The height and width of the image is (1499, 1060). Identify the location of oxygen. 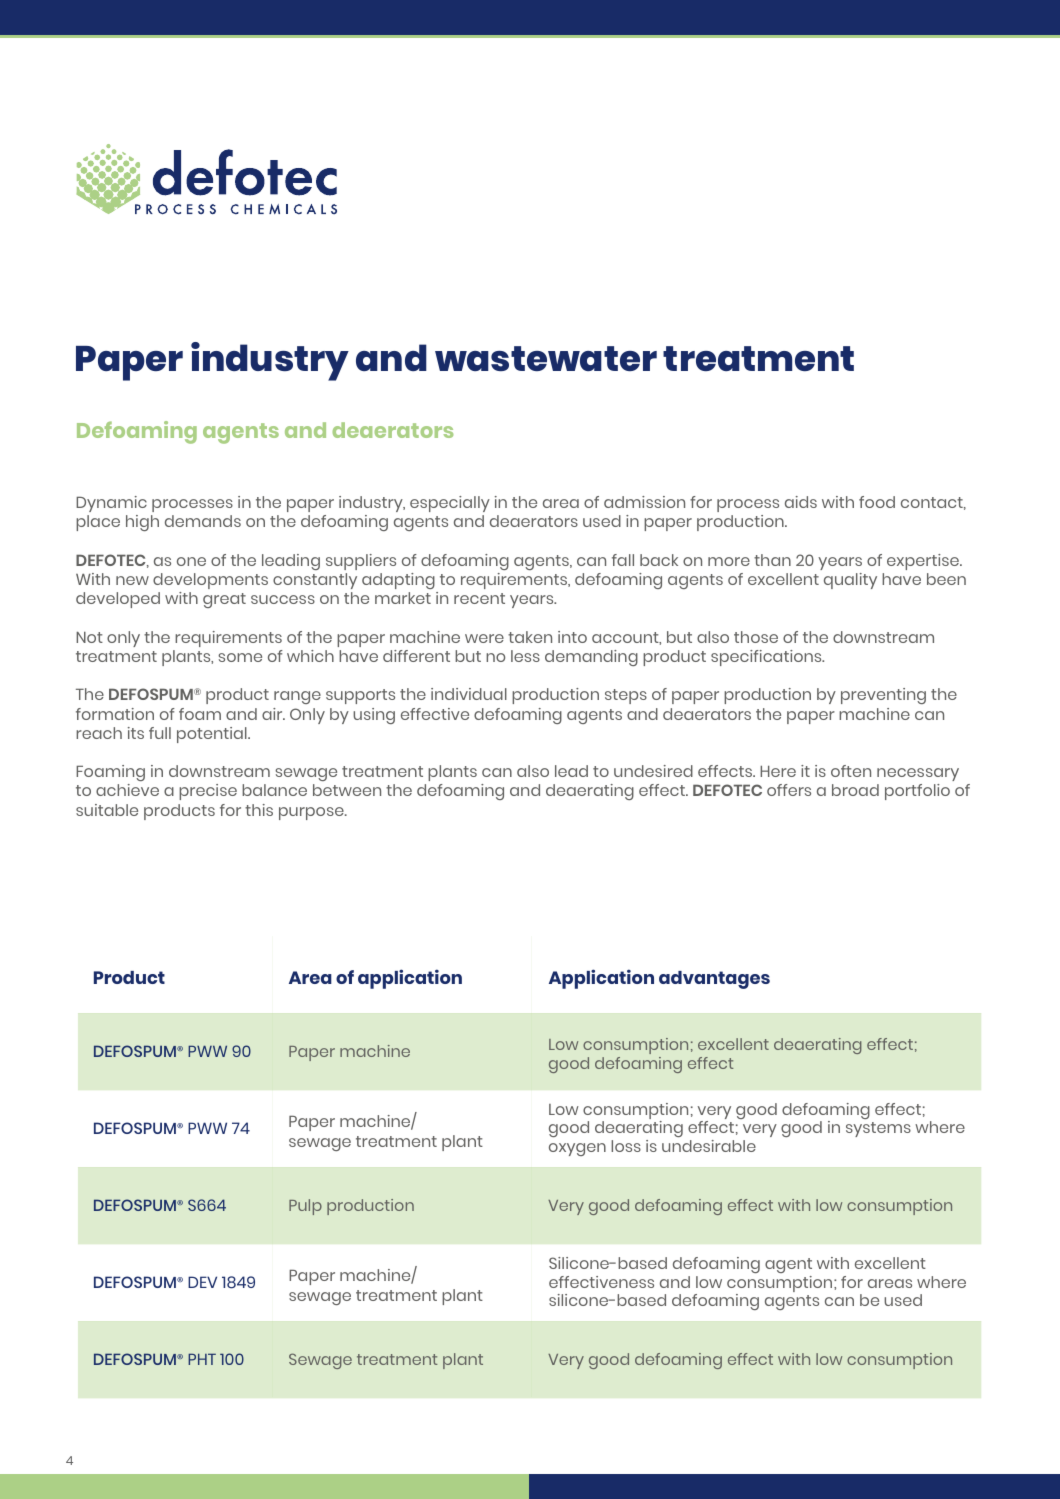
(577, 1149).
